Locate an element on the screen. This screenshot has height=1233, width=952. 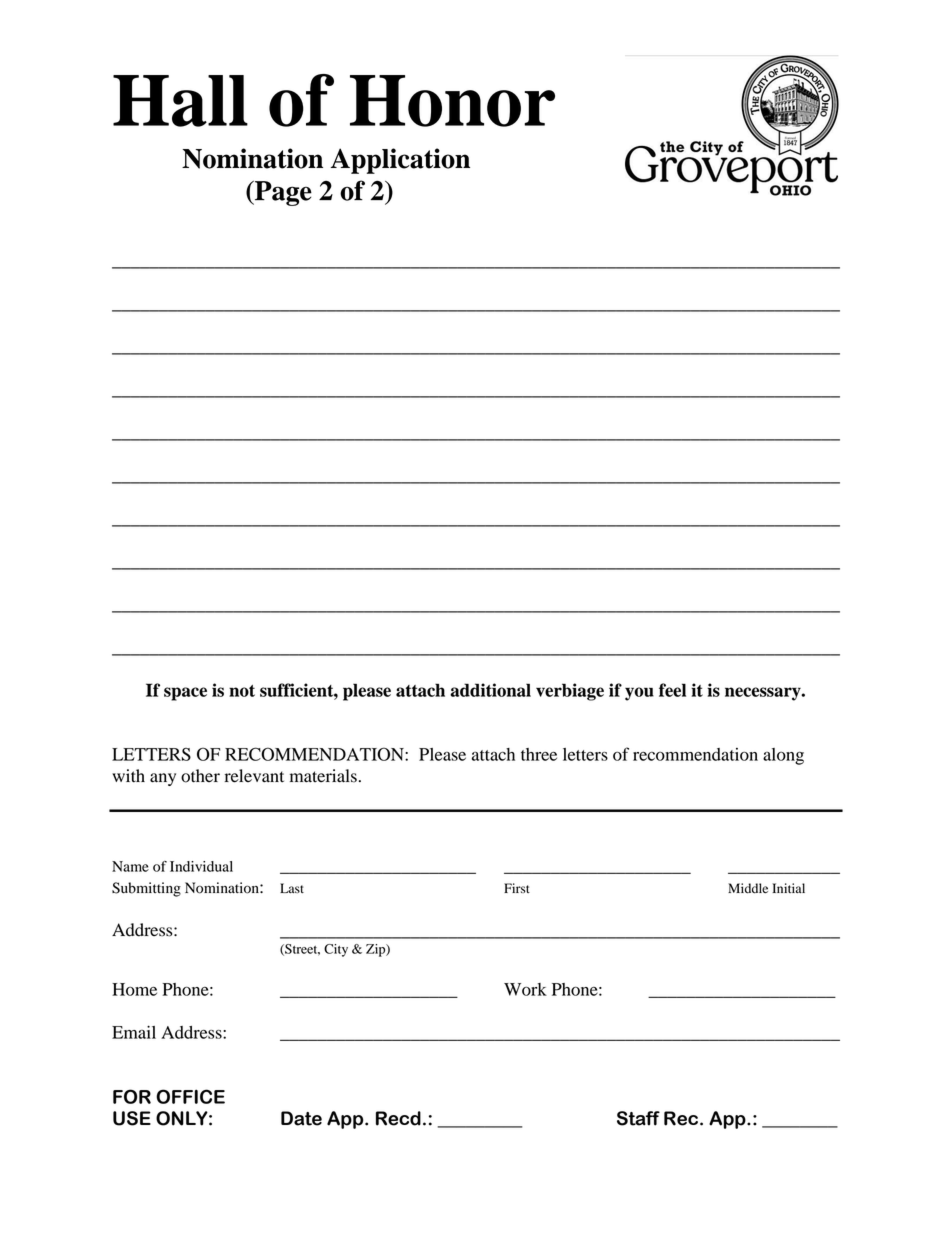
Work is located at coordinates (525, 989).
